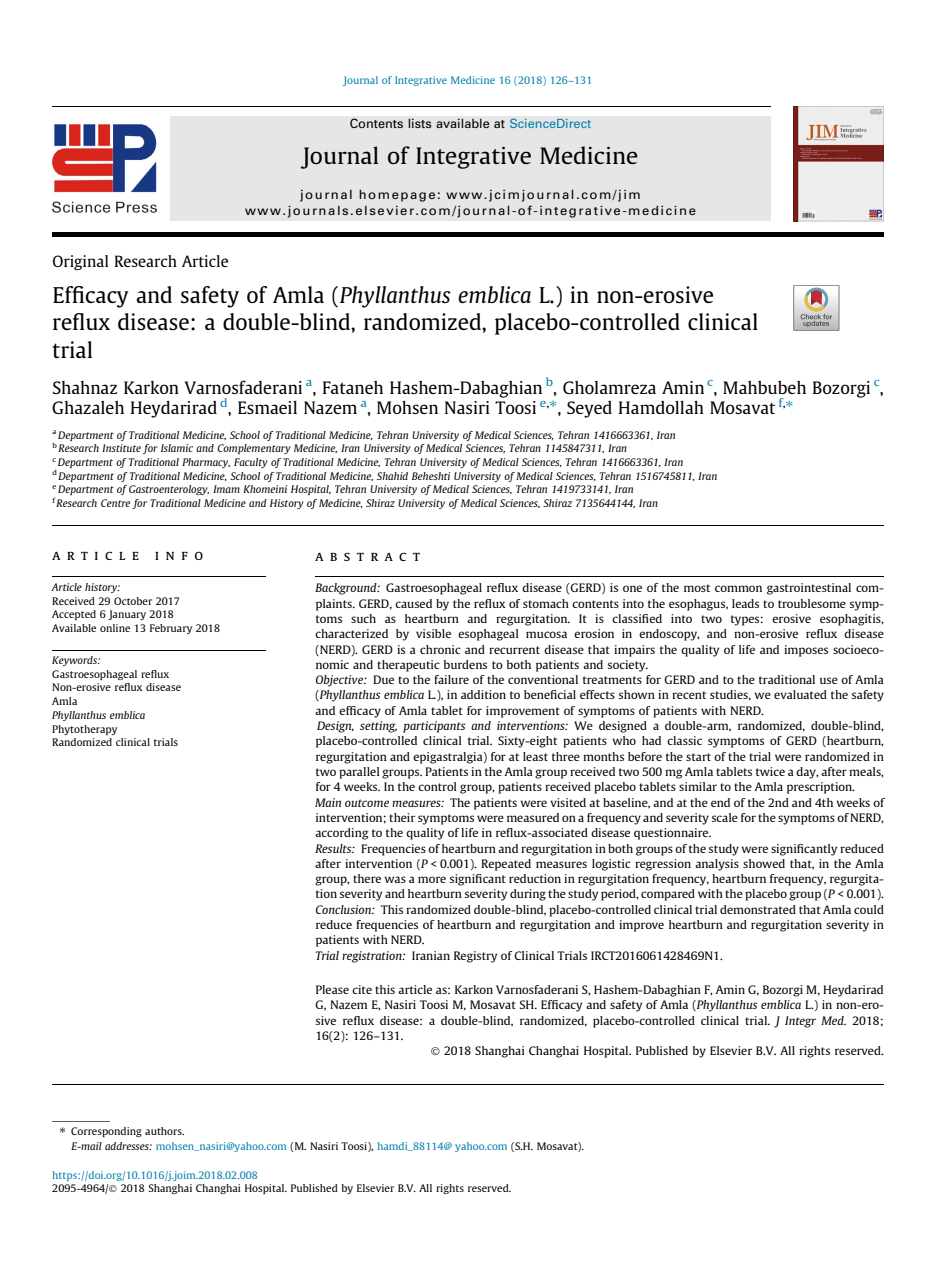 The width and height of the page is (952, 1270). Describe the element at coordinates (164, 1131) in the page. I see `authors` at that location.
